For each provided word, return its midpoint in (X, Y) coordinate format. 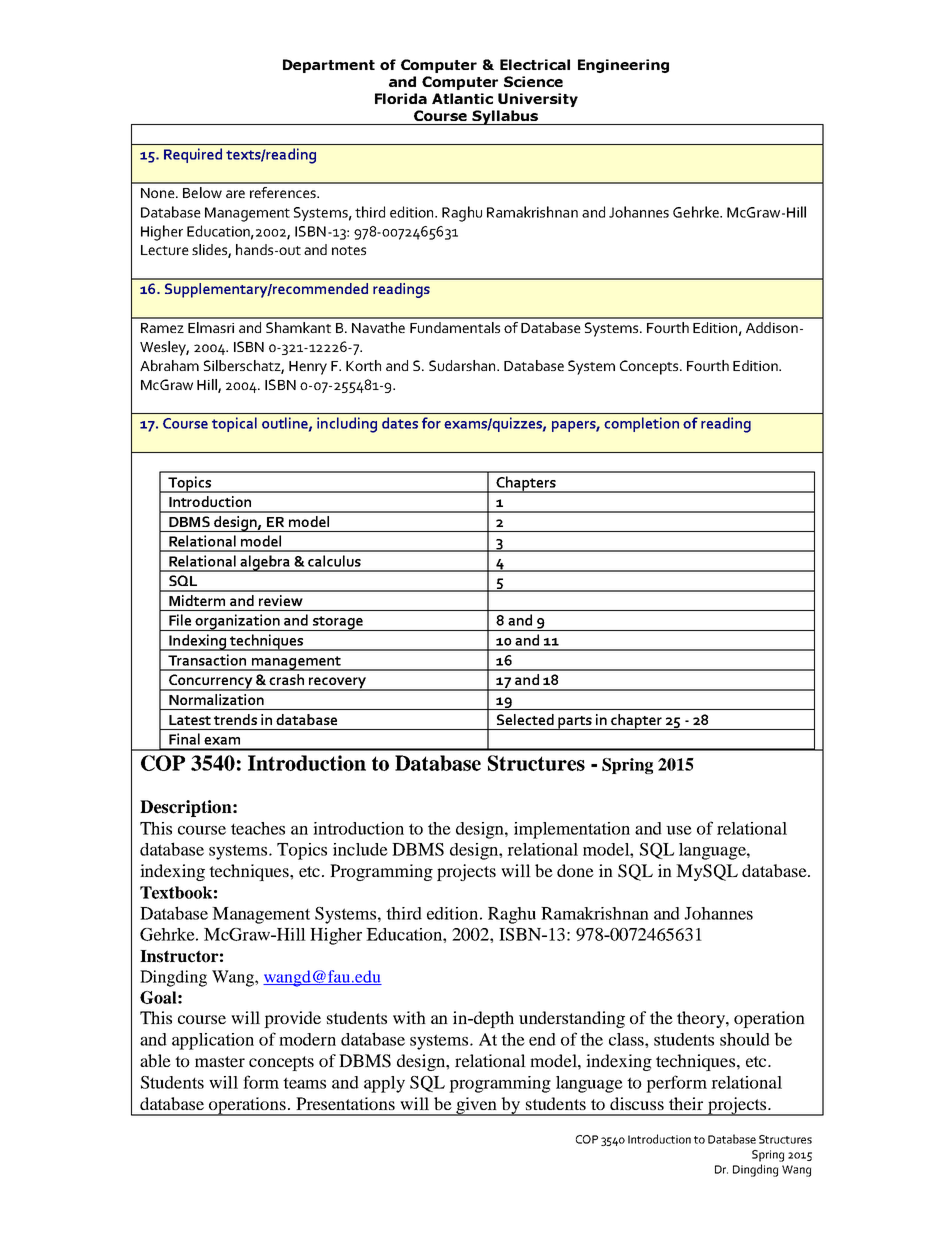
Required (193, 155)
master (220, 1061)
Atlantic (462, 98)
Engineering (623, 66)
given (477, 1106)
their (686, 1103)
